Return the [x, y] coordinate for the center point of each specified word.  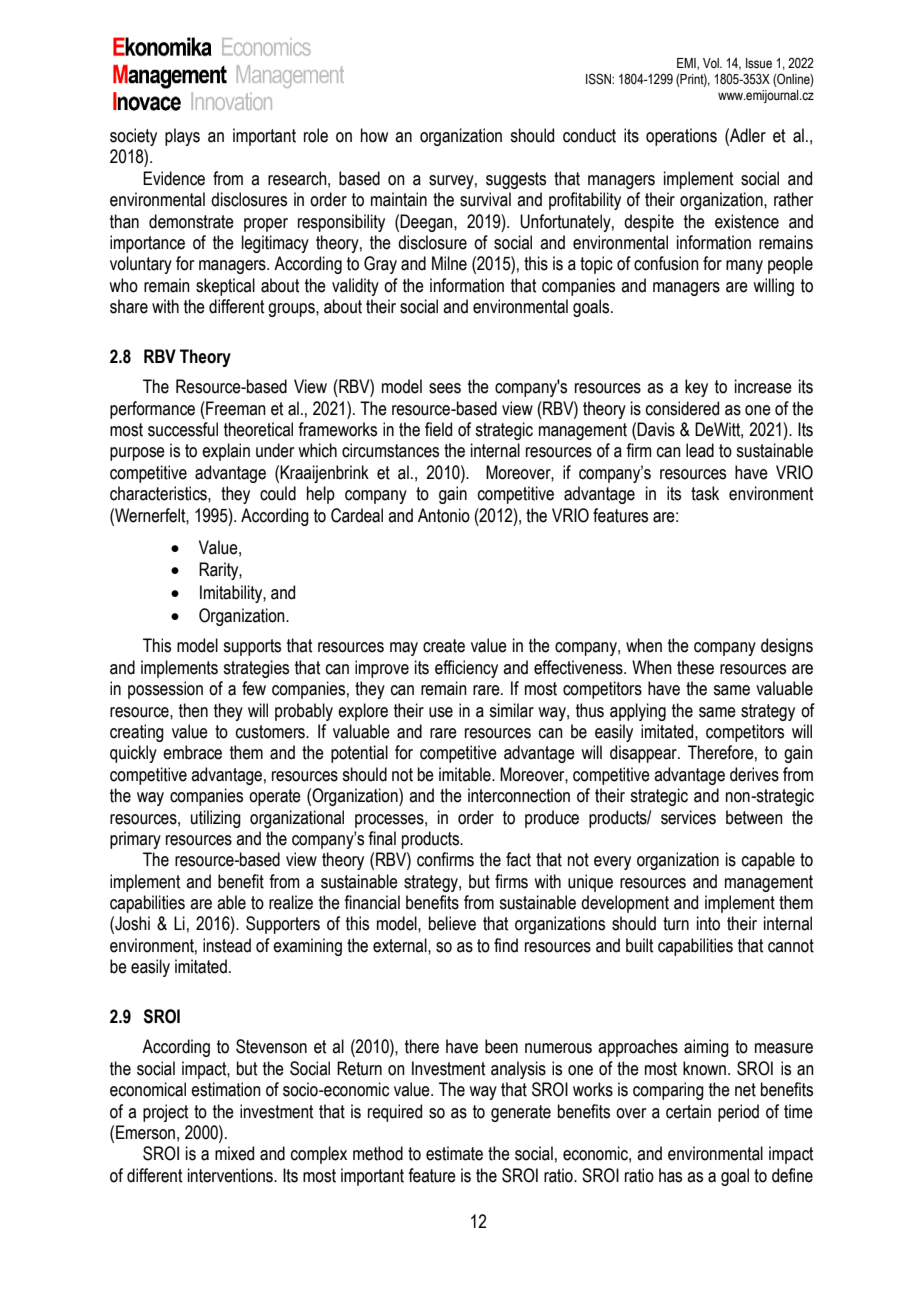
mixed [234, 1153]
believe [452, 923]
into [708, 923]
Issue [759, 63]
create [444, 646]
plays [182, 137]
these [695, 667]
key [696, 388]
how [374, 135]
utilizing [216, 819]
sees [445, 388]
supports [252, 647]
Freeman [235, 408]
